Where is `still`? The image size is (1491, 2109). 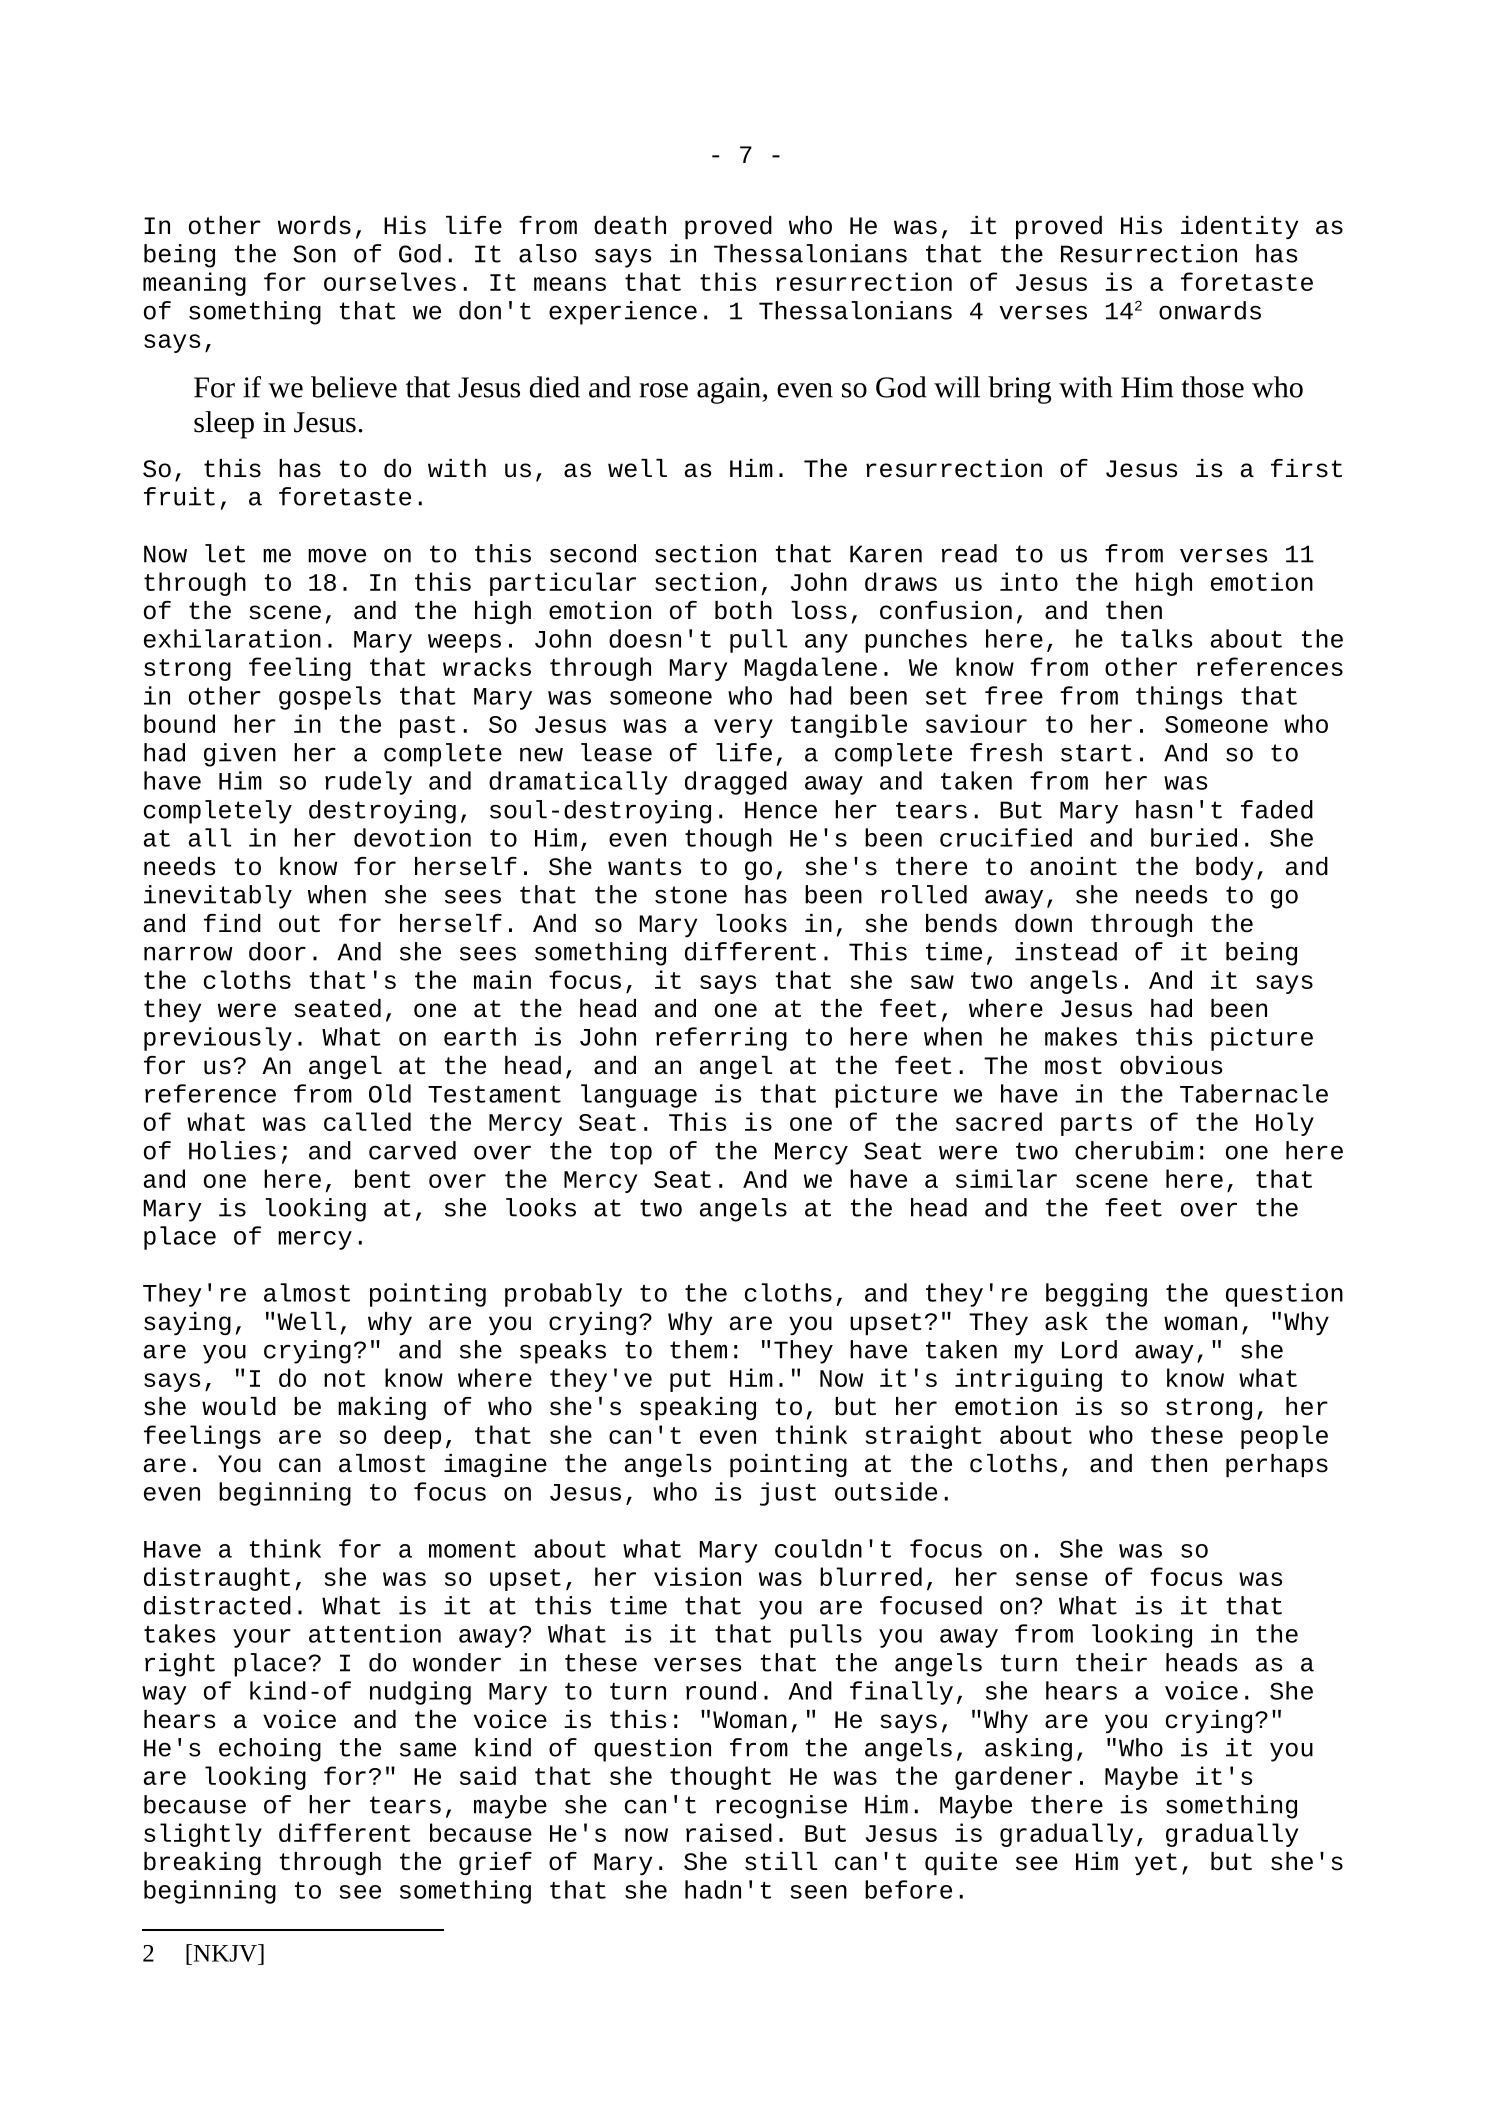 still is located at coordinates (781, 1861).
